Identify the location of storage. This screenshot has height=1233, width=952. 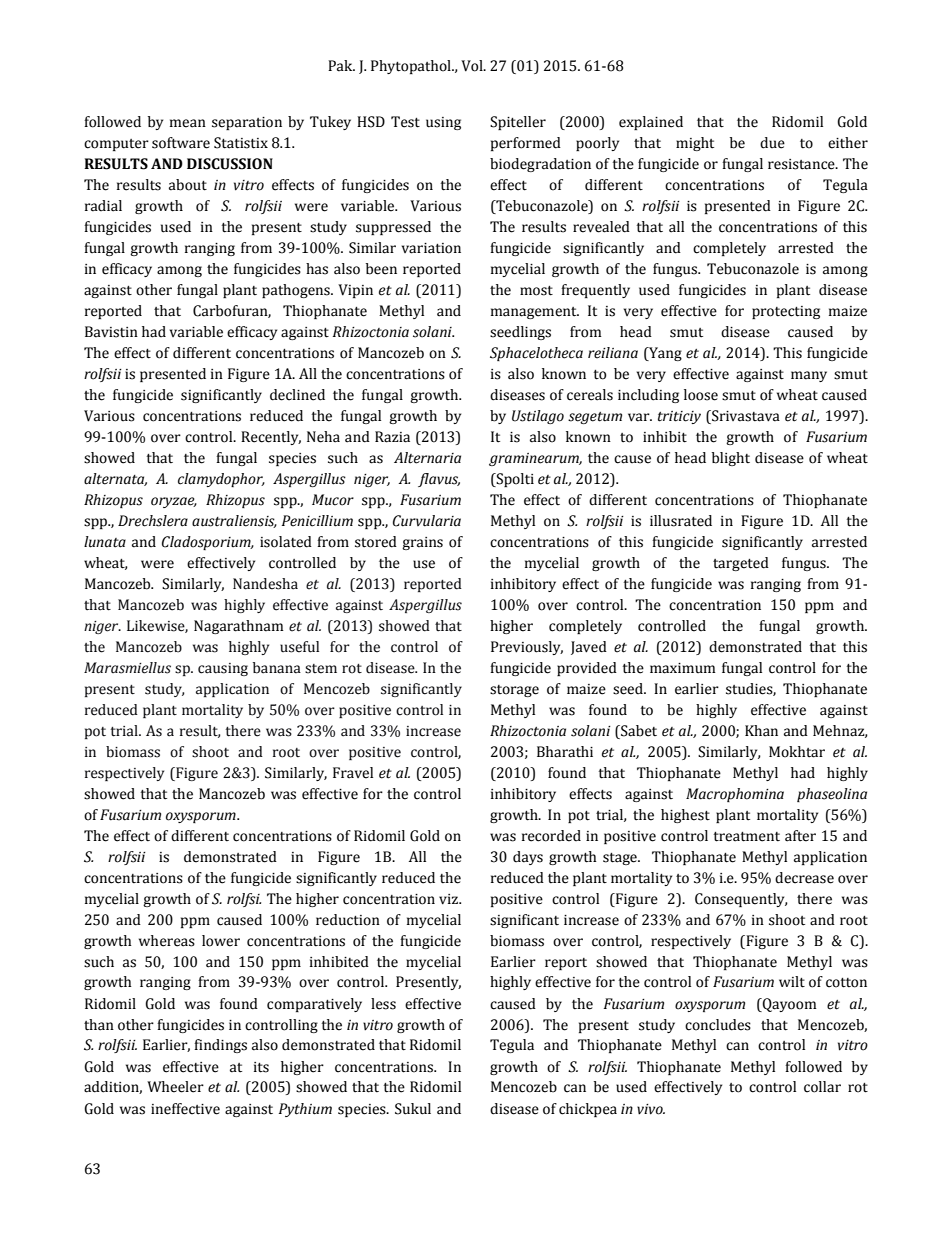
(514, 691).
